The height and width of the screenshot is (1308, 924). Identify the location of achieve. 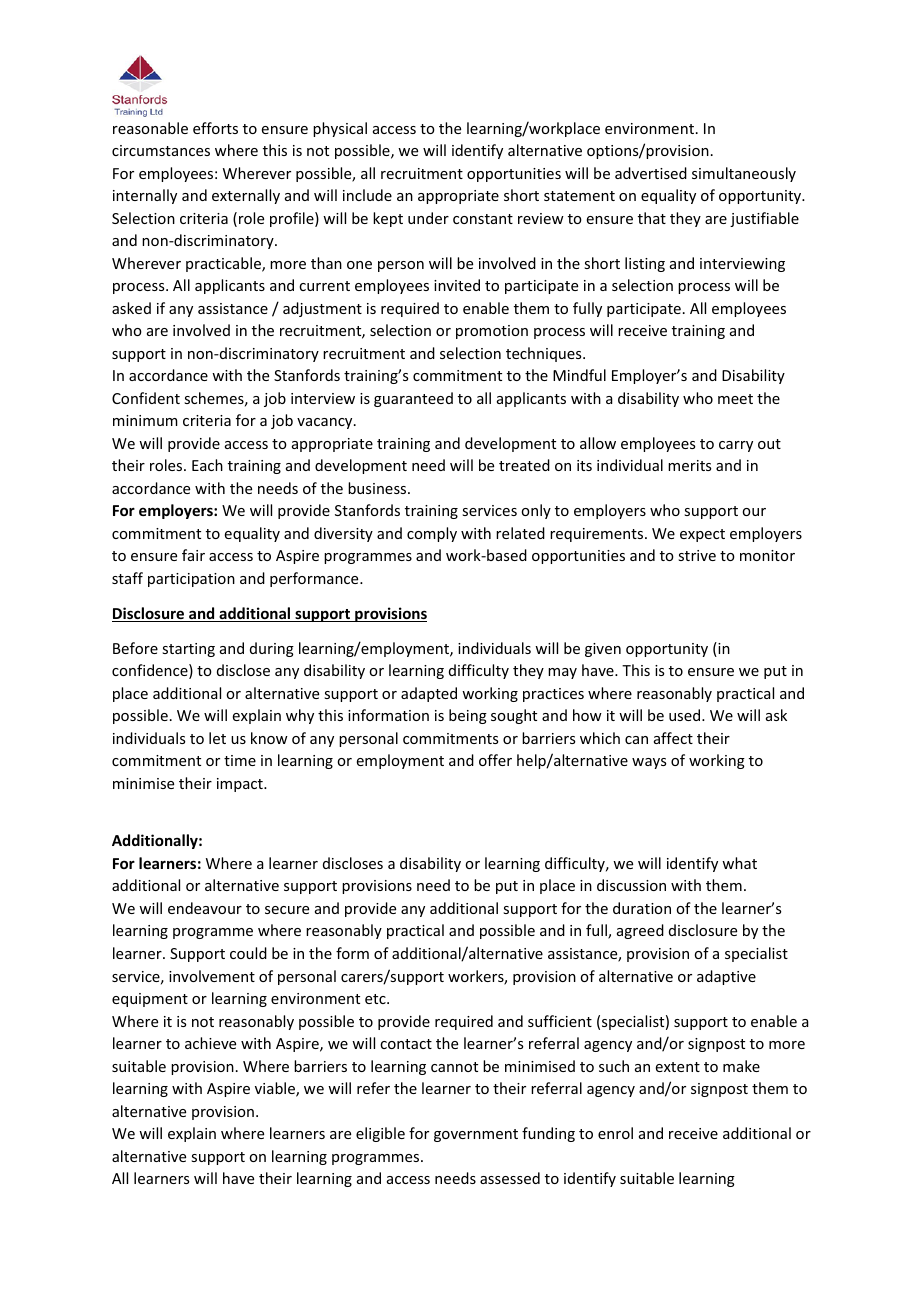
(210, 1043).
